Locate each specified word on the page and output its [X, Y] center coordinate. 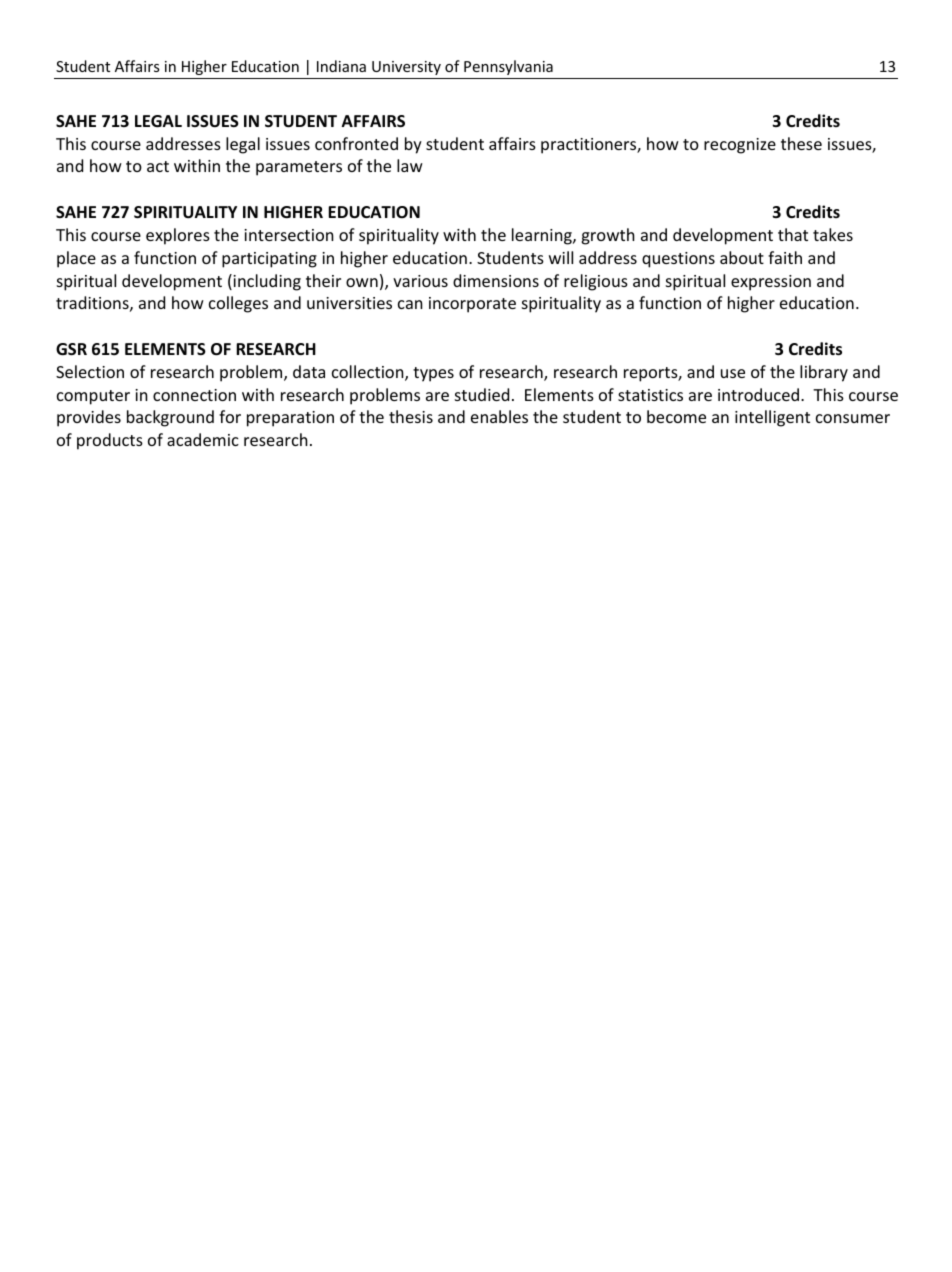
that [793, 234]
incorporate [472, 305]
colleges [238, 304]
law [410, 165]
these [801, 143]
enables [499, 416]
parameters [299, 168]
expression [771, 283]
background [170, 418]
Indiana [341, 66]
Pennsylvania [508, 67]
